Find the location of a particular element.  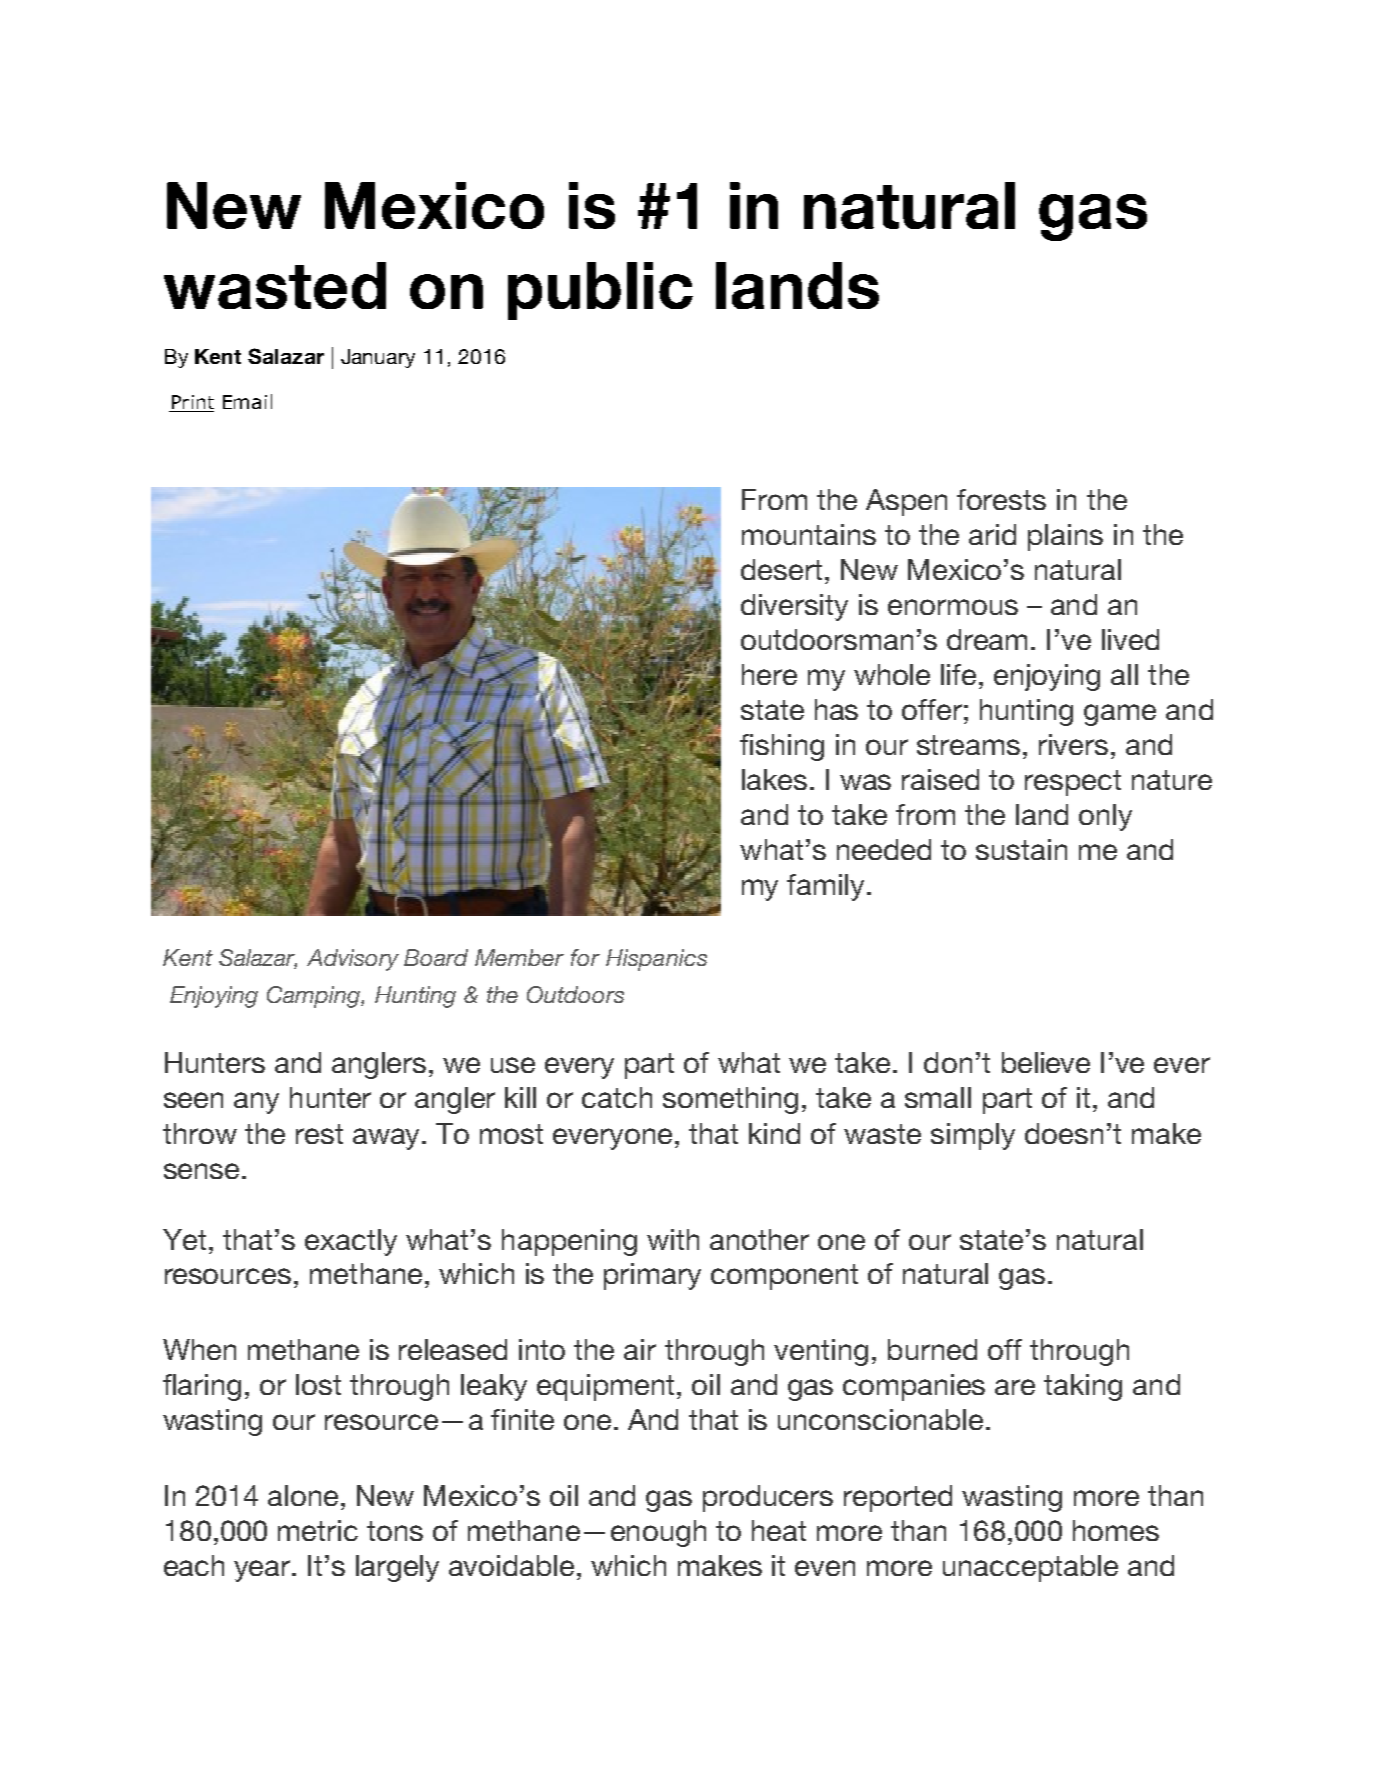

believe is located at coordinates (1046, 1062).
